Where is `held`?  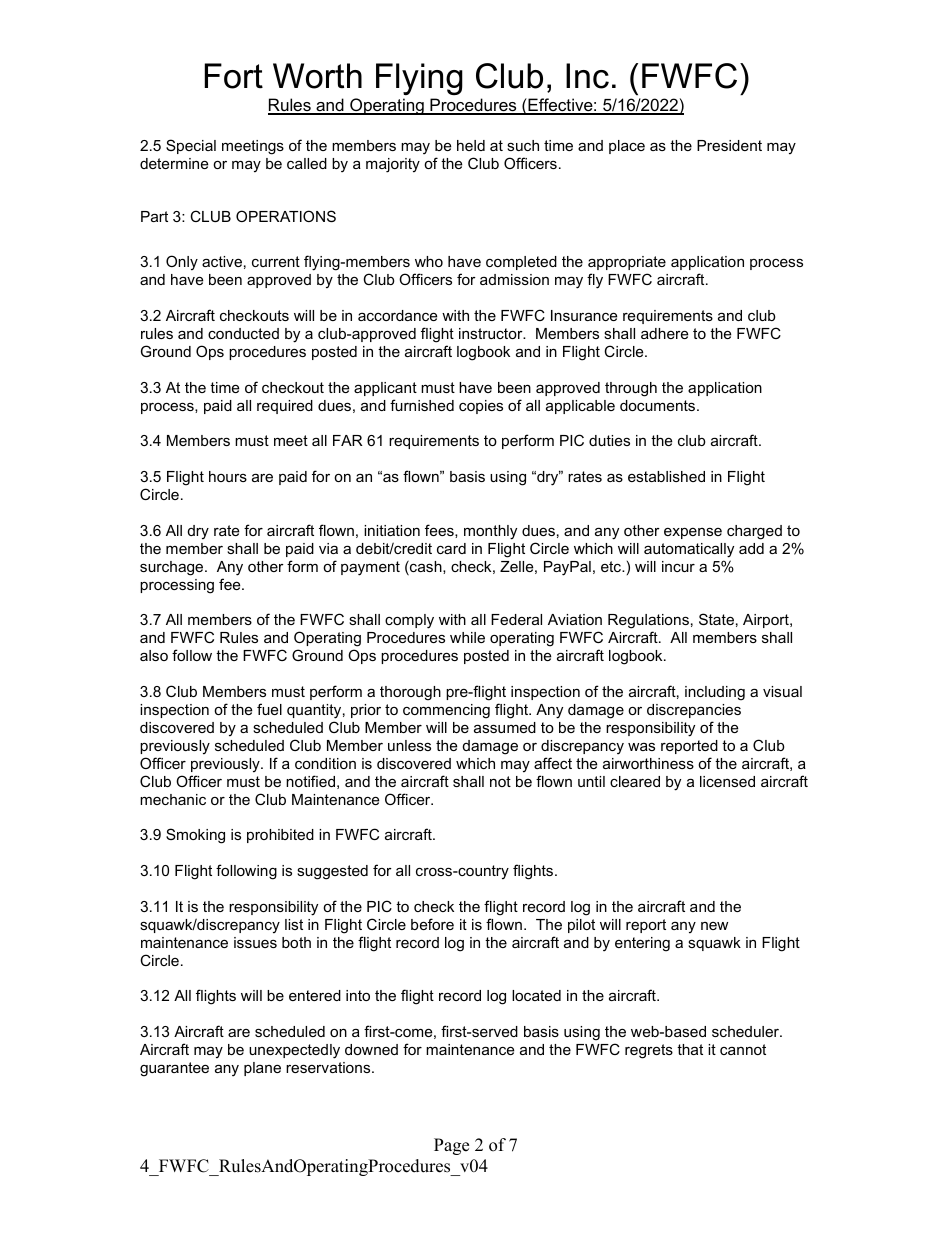
held is located at coordinates (471, 145).
